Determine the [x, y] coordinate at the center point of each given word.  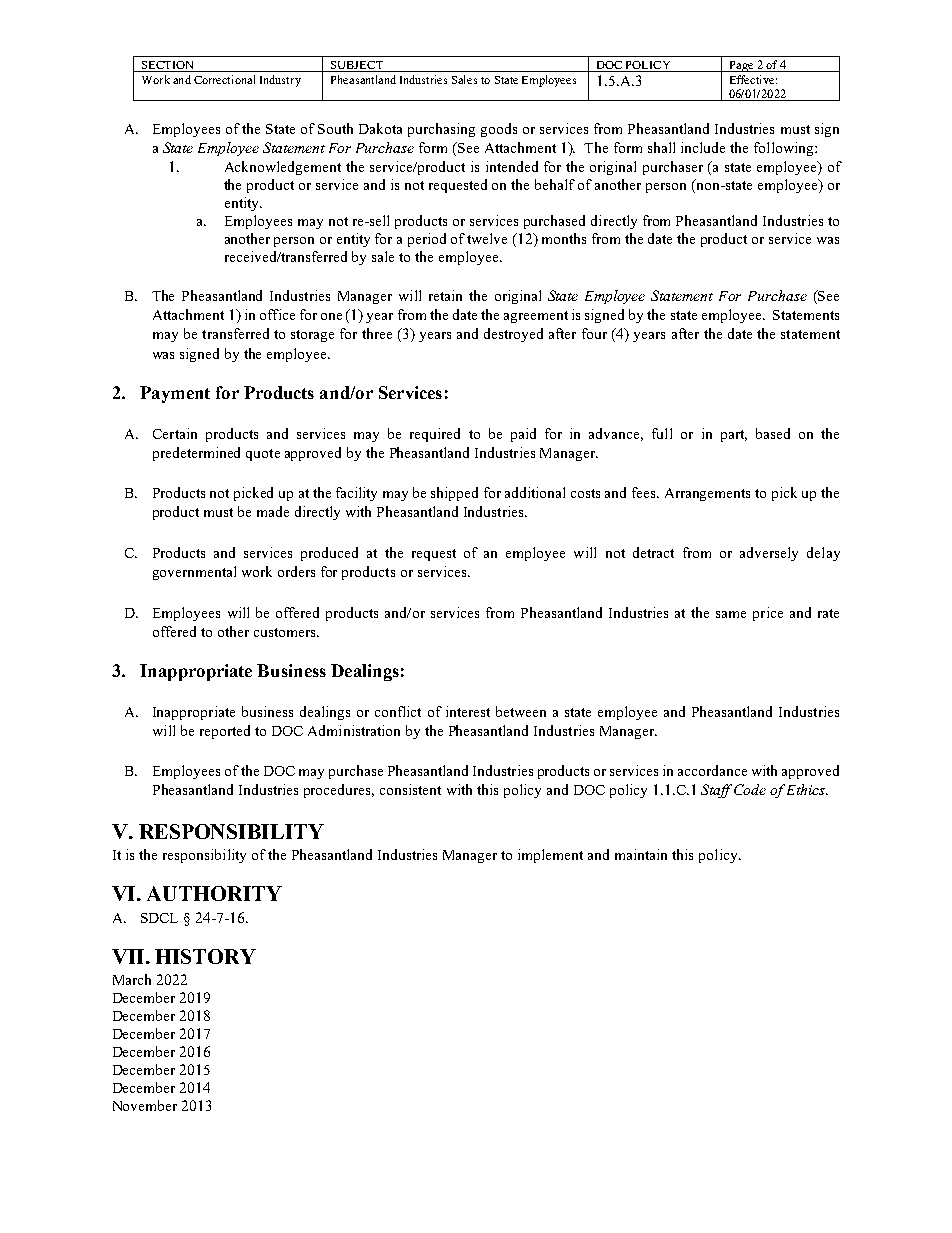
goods [499, 130]
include [703, 147]
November [145, 1105]
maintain [641, 854]
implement [550, 856]
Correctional [224, 79]
